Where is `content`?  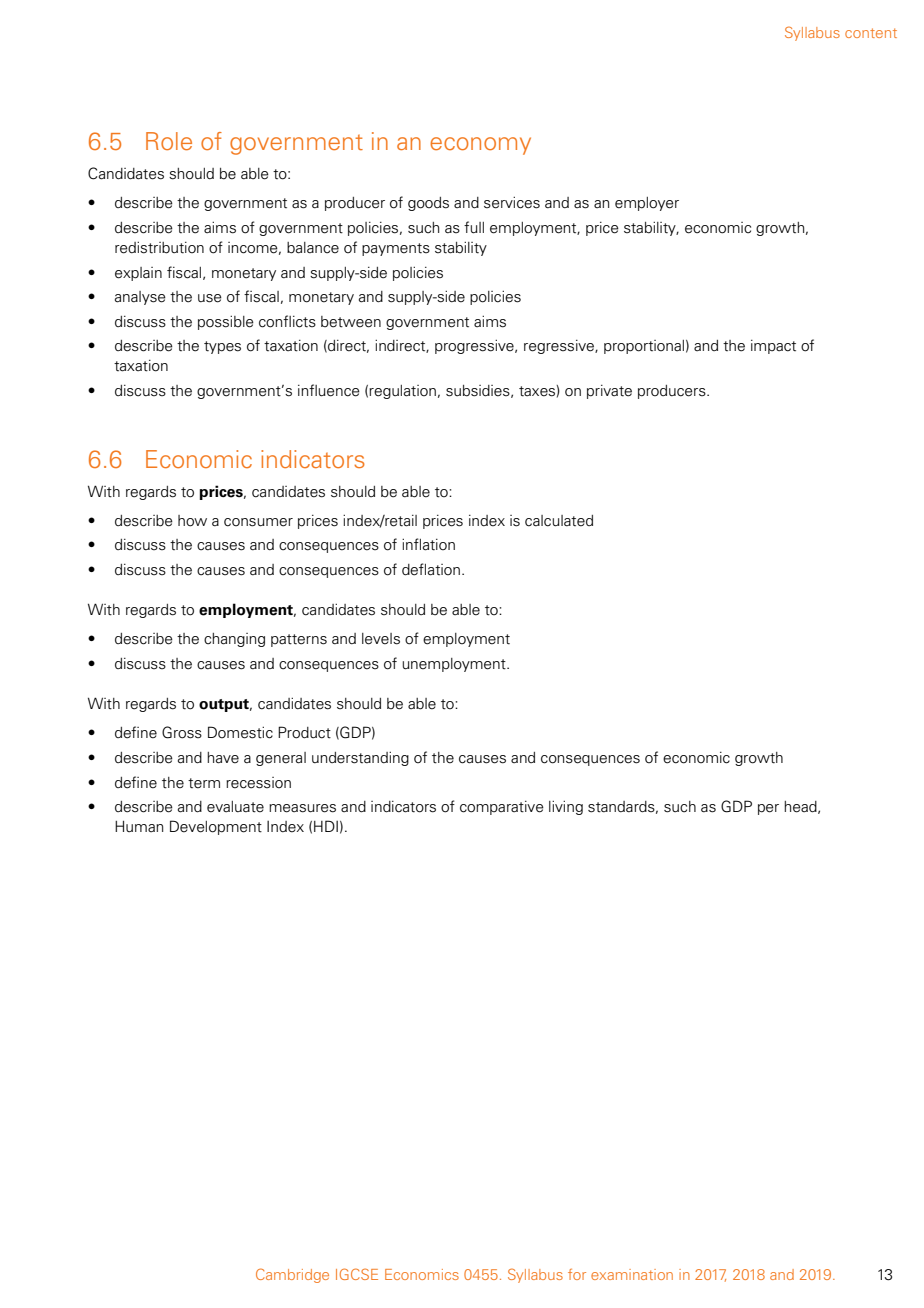
content is located at coordinates (871, 33).
